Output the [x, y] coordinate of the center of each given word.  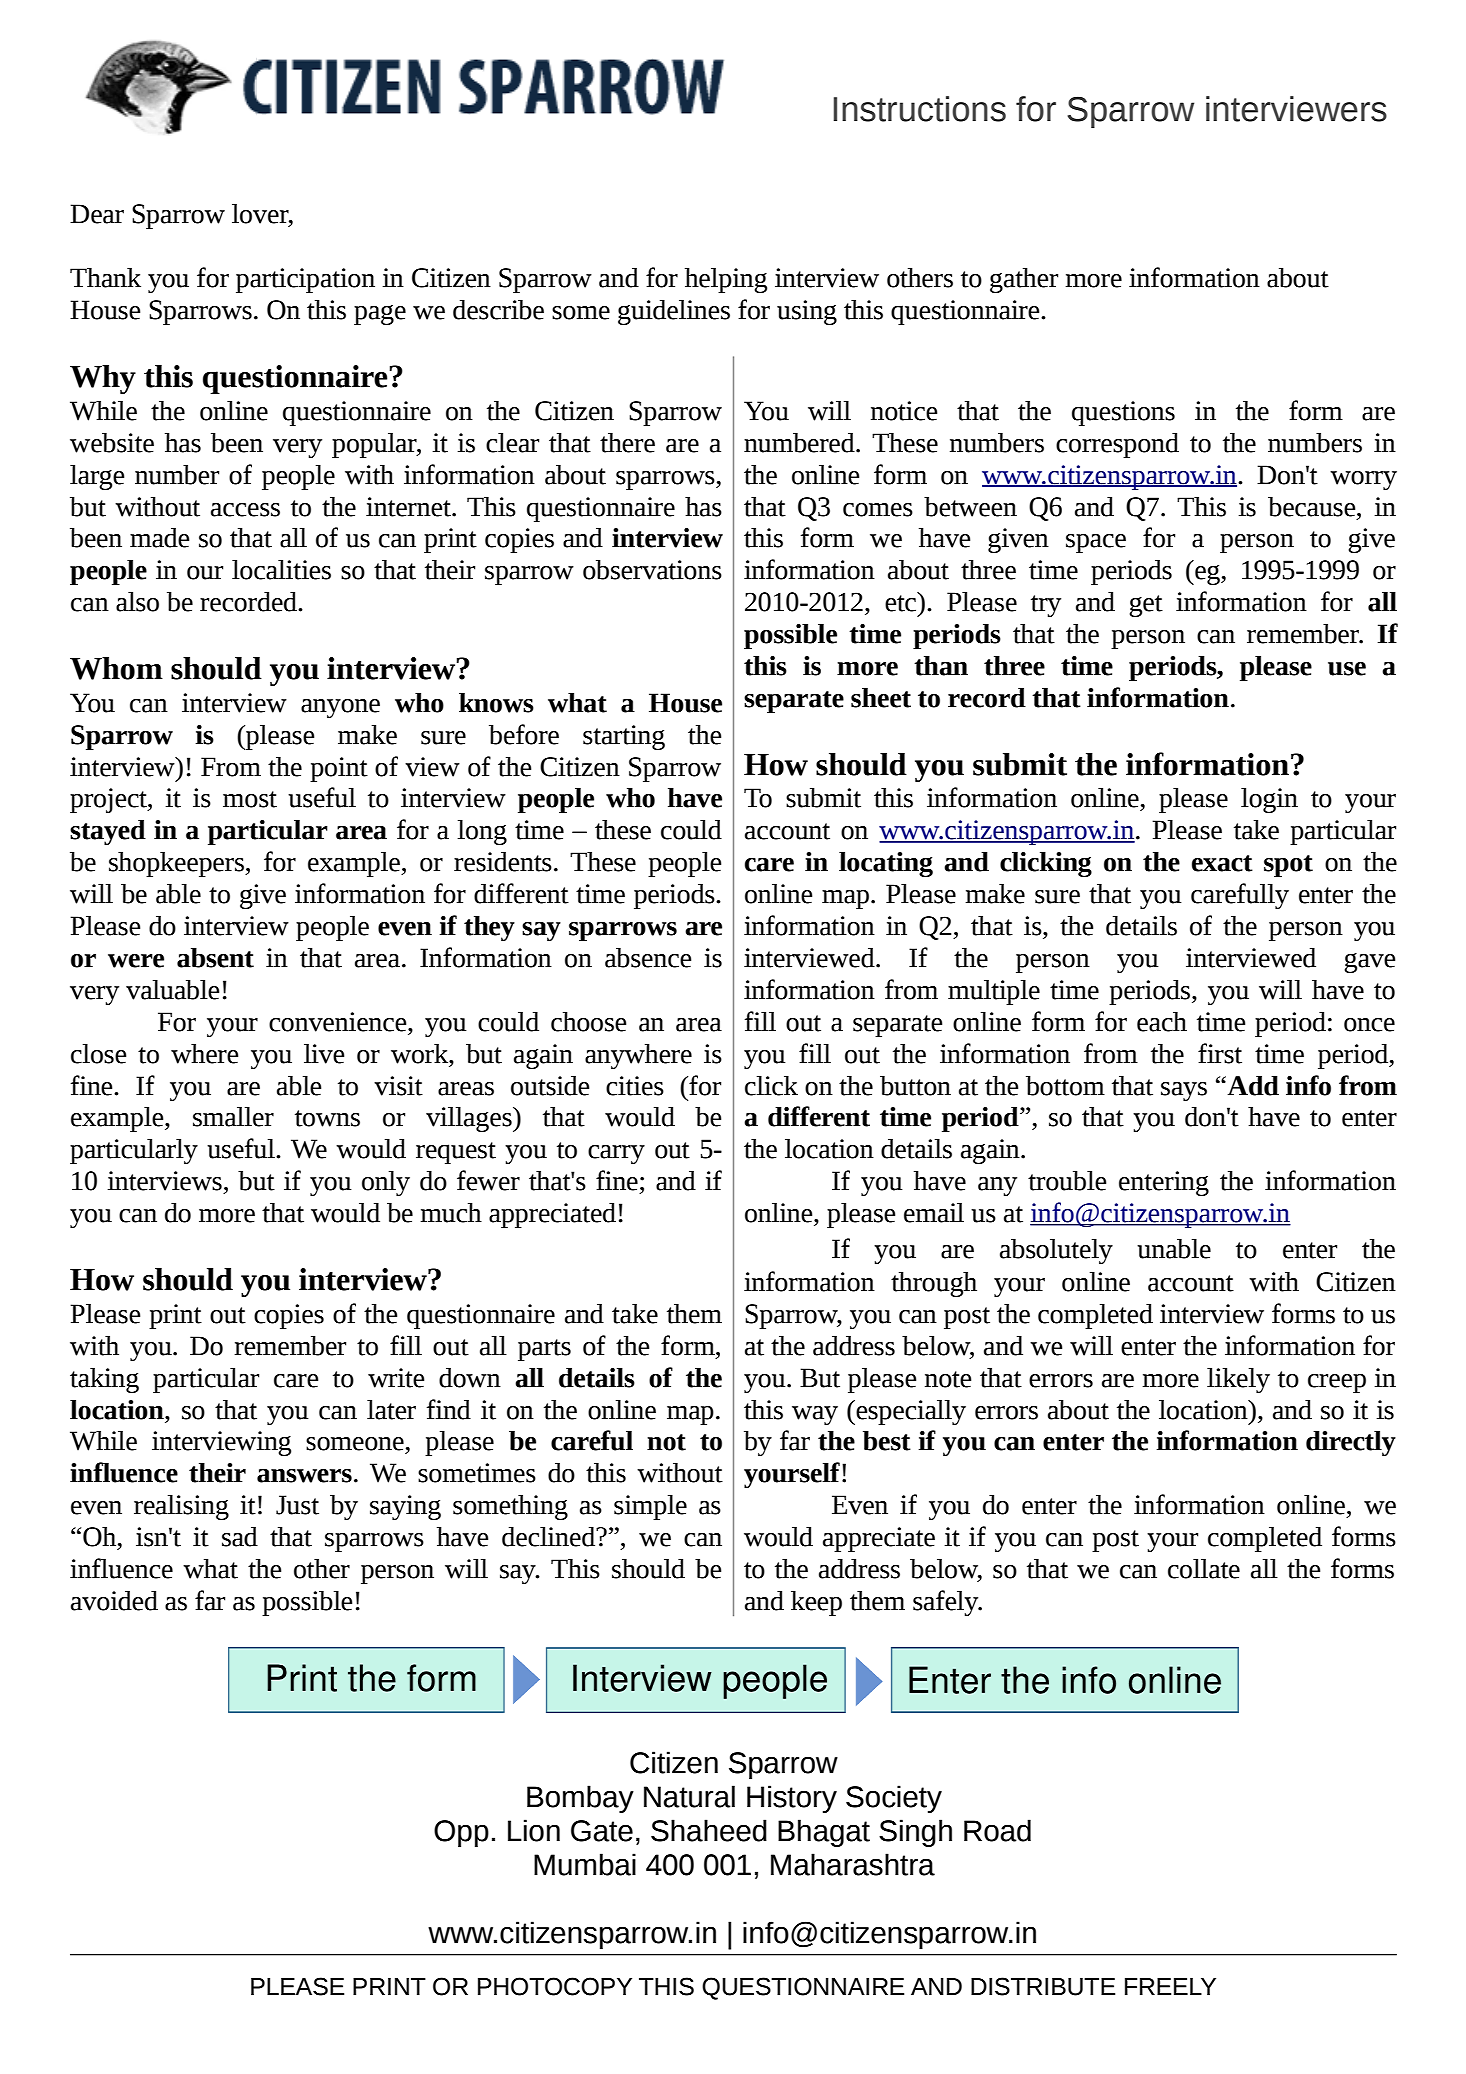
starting [624, 737]
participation [305, 280]
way [815, 1415]
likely [1238, 1380]
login [1269, 800]
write [396, 1378]
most [250, 799]
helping [726, 280]
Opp [461, 1833]
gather [1024, 280]
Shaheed [709, 1830]
